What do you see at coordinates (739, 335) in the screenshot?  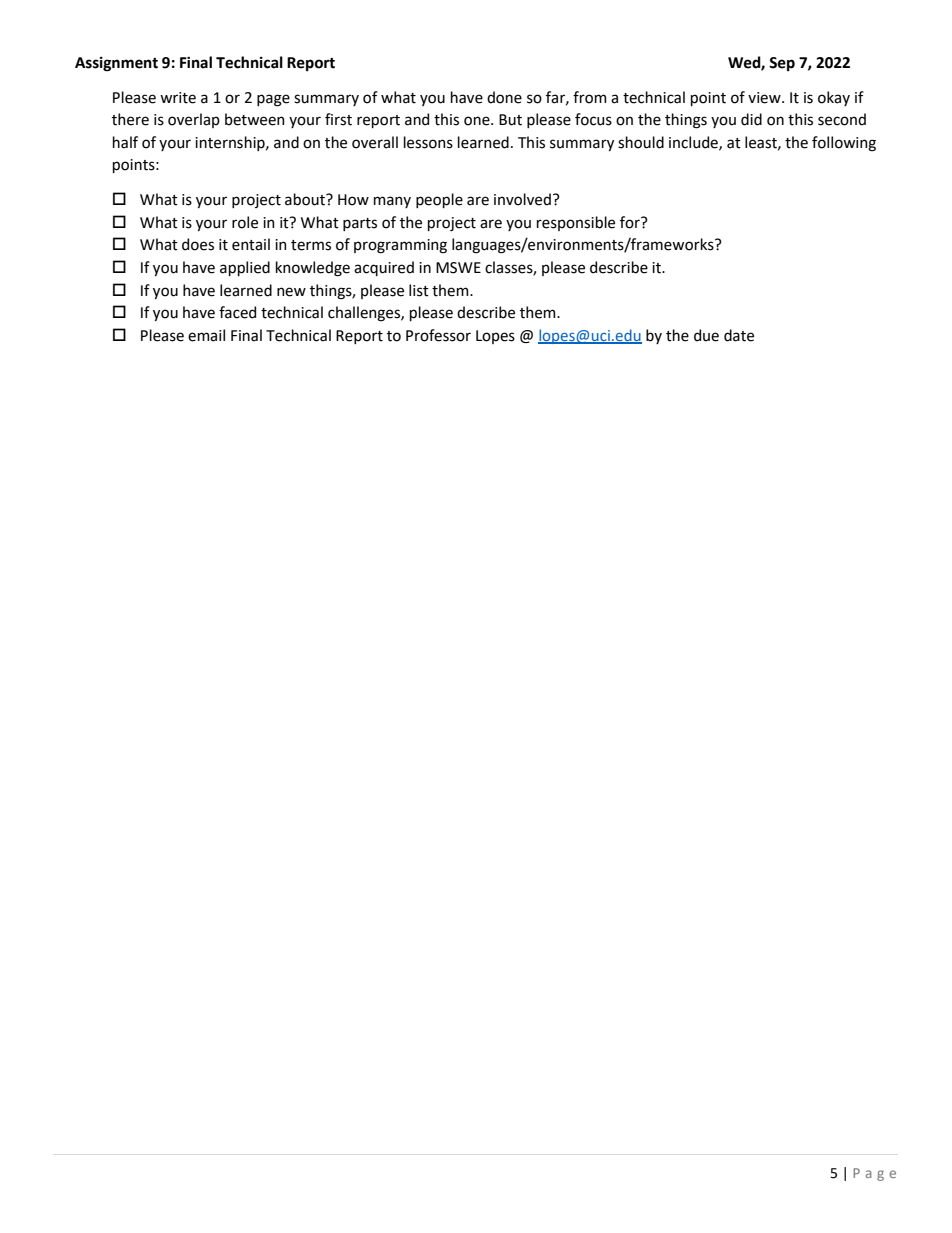 I see `date` at bounding box center [739, 335].
